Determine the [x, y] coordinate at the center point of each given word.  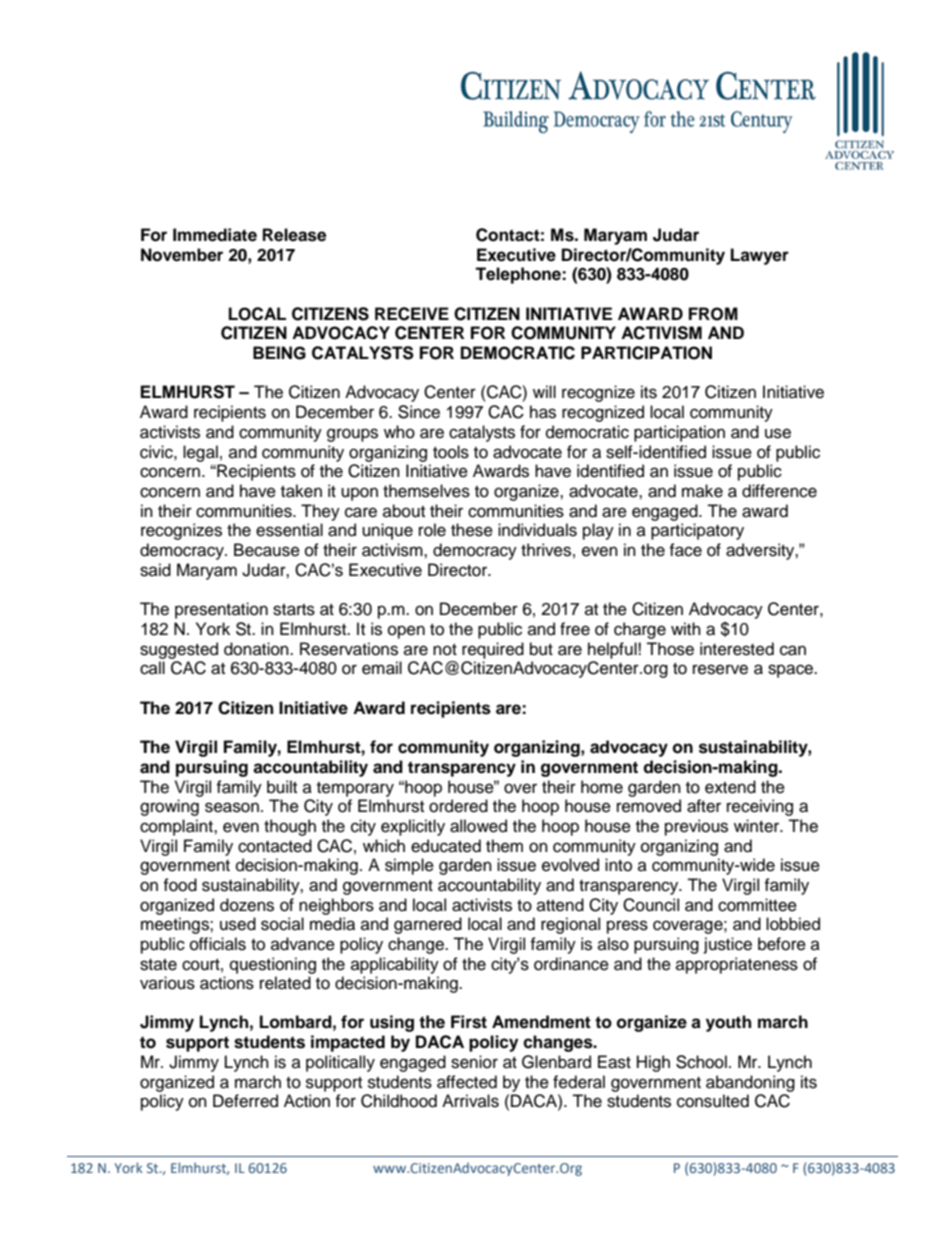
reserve [720, 669]
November [182, 255]
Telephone [519, 275]
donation [257, 649]
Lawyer [760, 256]
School [701, 1062]
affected [467, 1082]
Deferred [245, 1101]
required [493, 650]
